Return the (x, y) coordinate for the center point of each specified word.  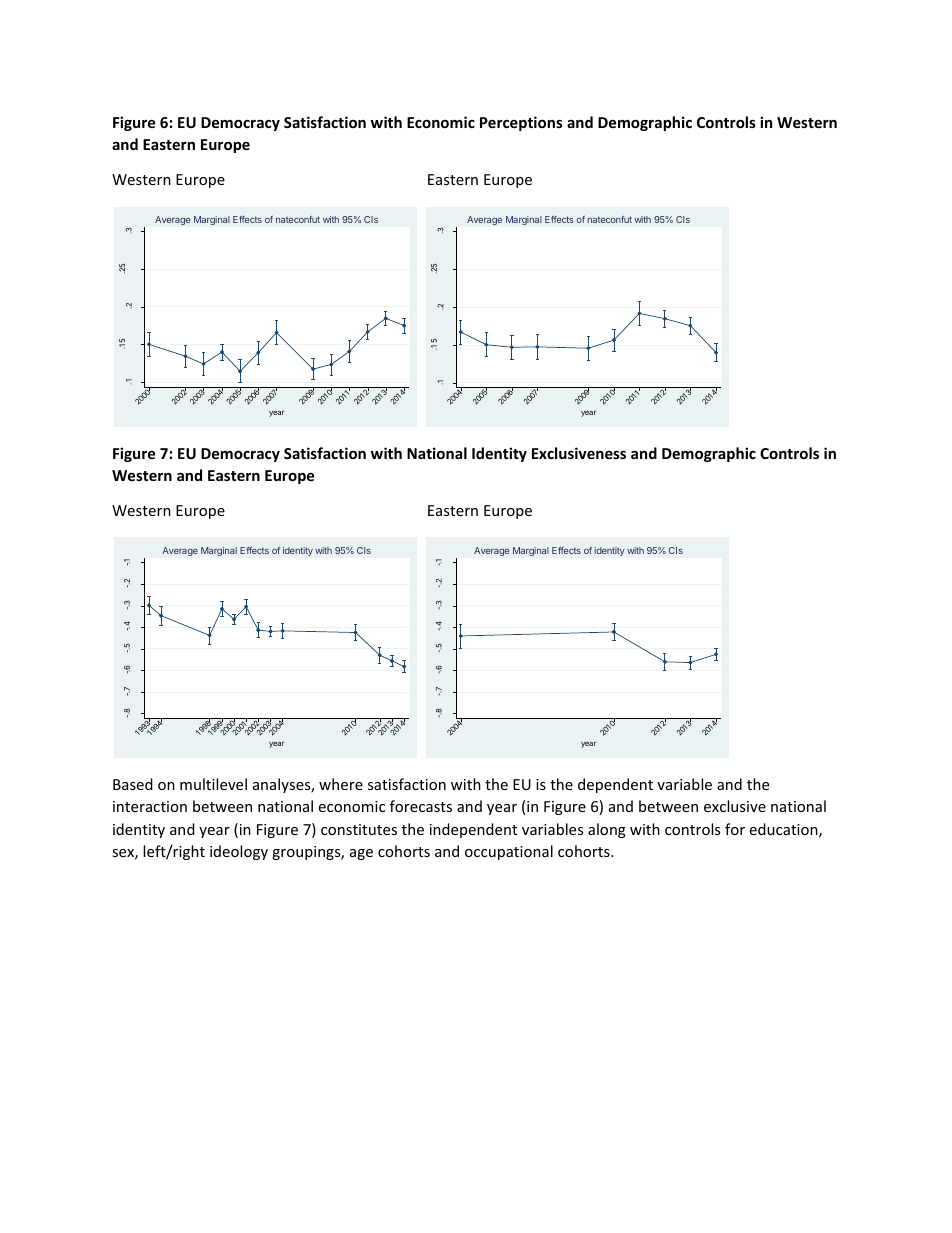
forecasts (421, 806)
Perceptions (521, 123)
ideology (239, 852)
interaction (150, 806)
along (607, 830)
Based (133, 784)
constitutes (359, 829)
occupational (509, 852)
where (341, 784)
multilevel (213, 784)
